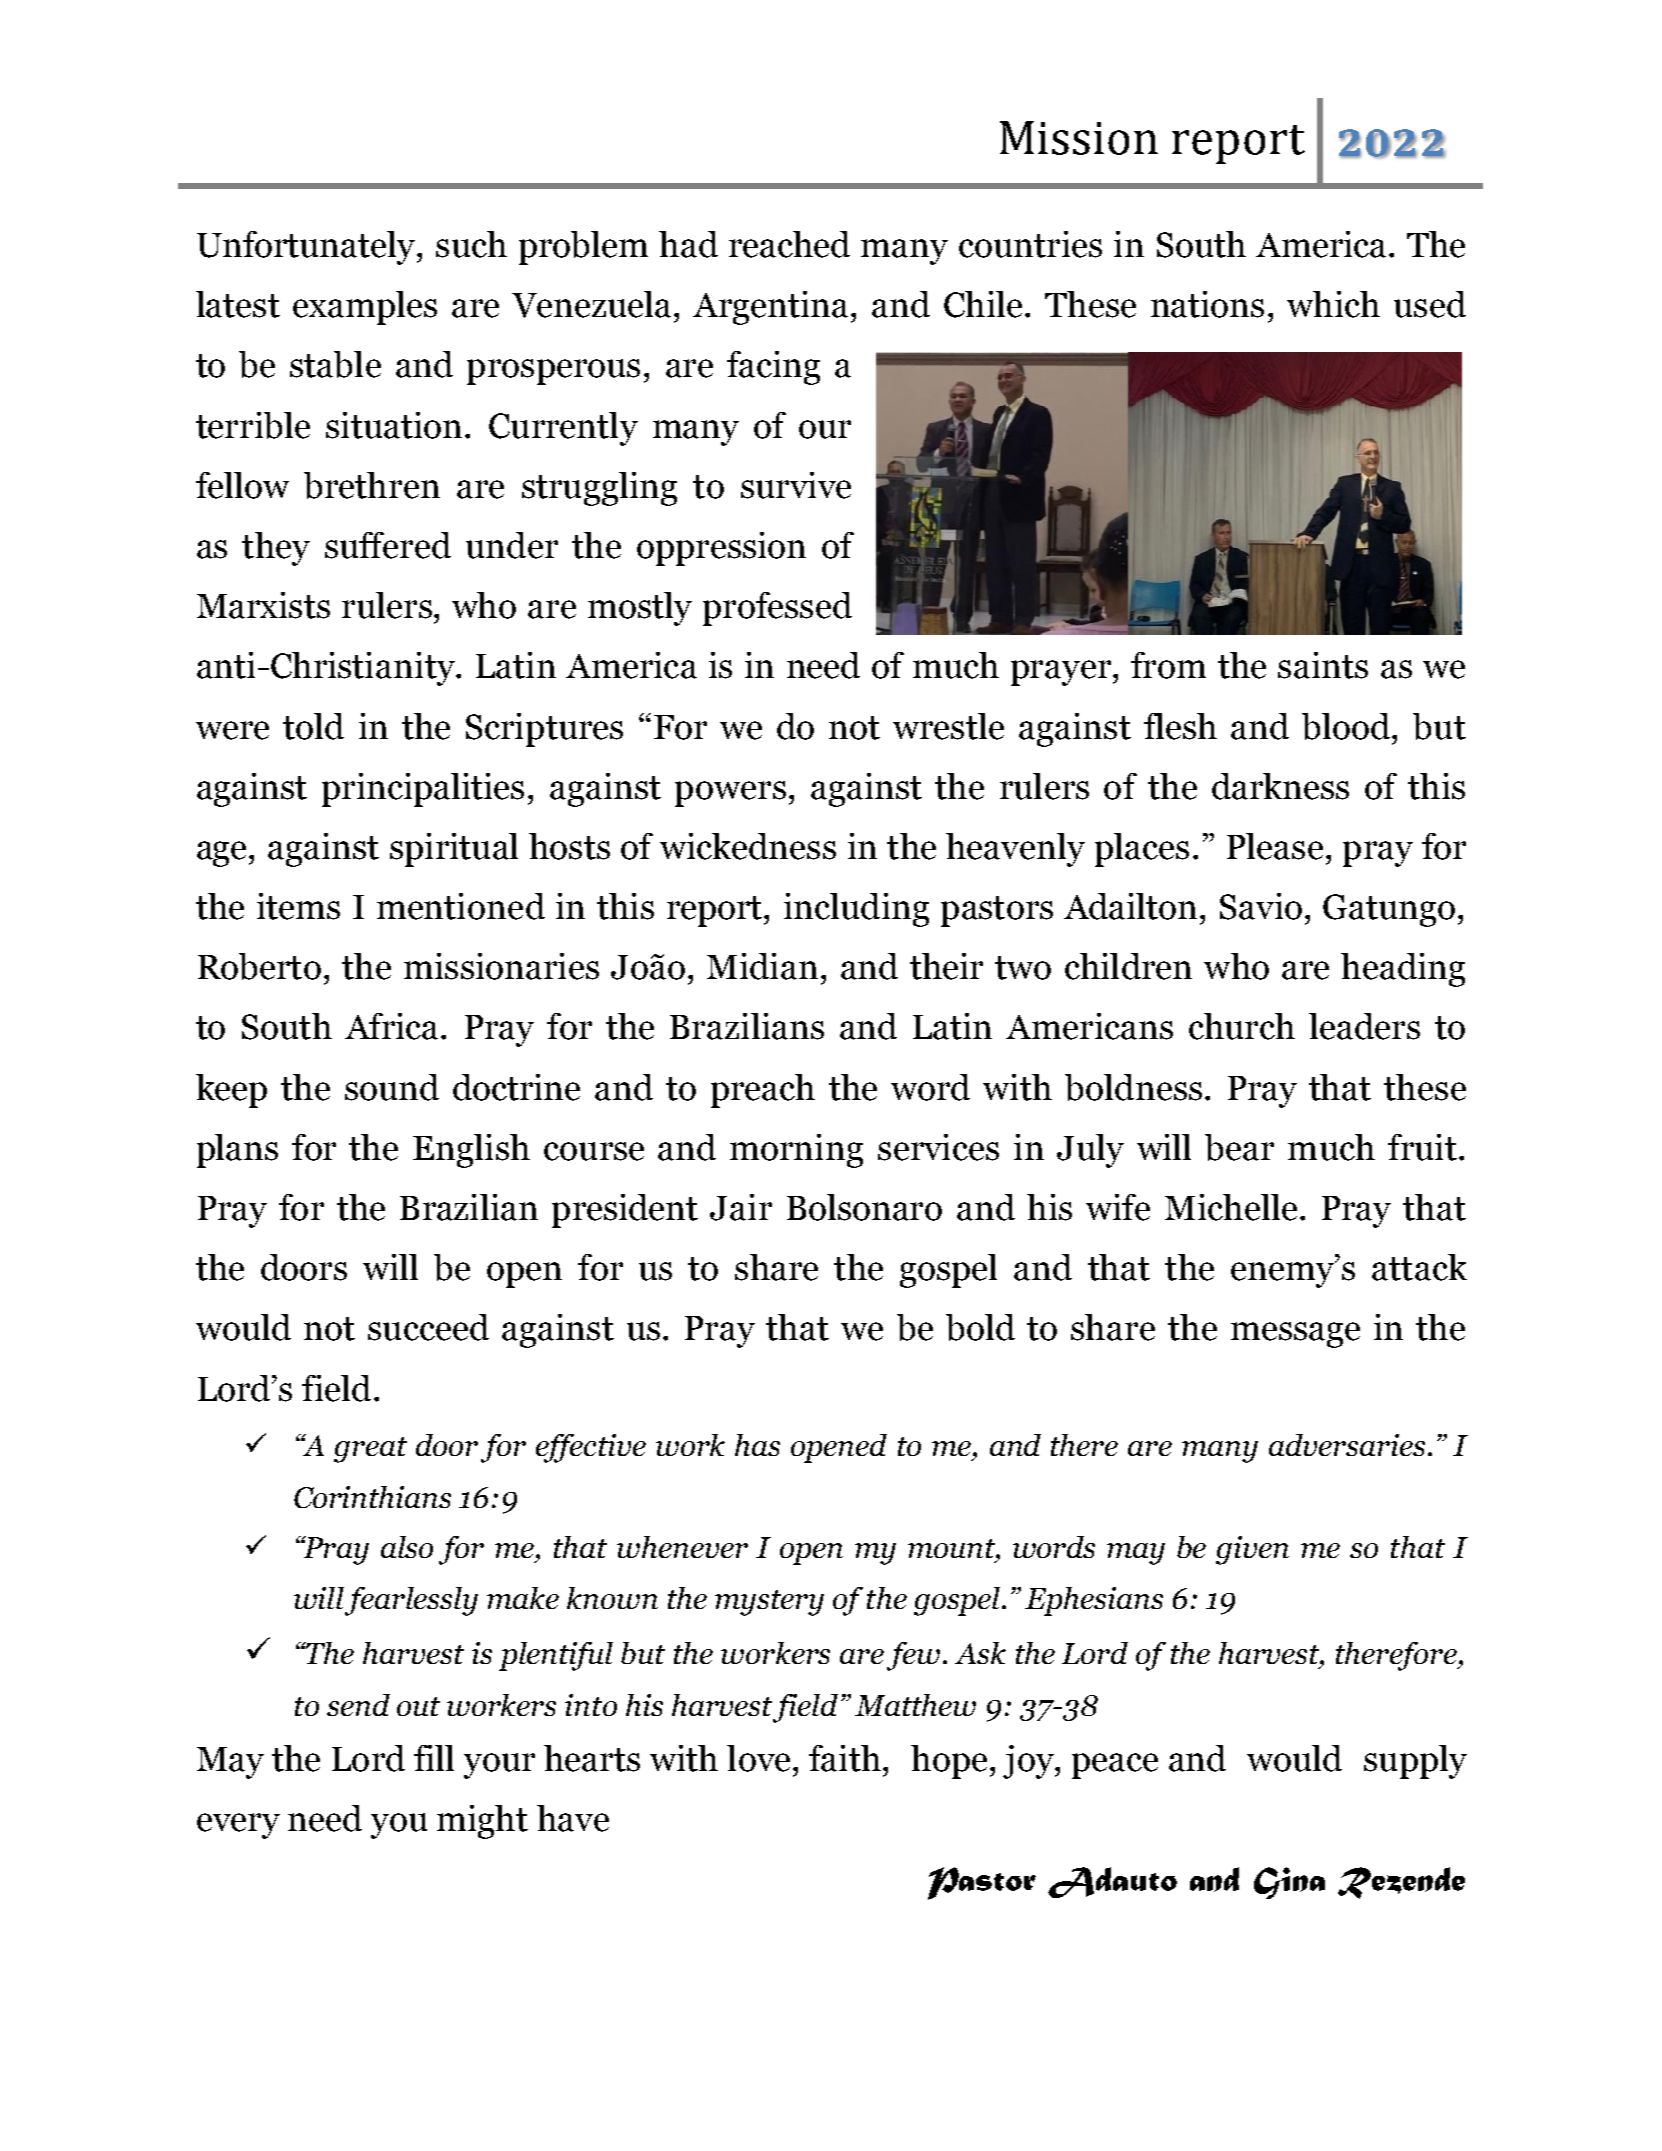 This document has height=2151, width=1662. What do you see at coordinates (372, 1497) in the document?
I see `Corinthians` at bounding box center [372, 1497].
